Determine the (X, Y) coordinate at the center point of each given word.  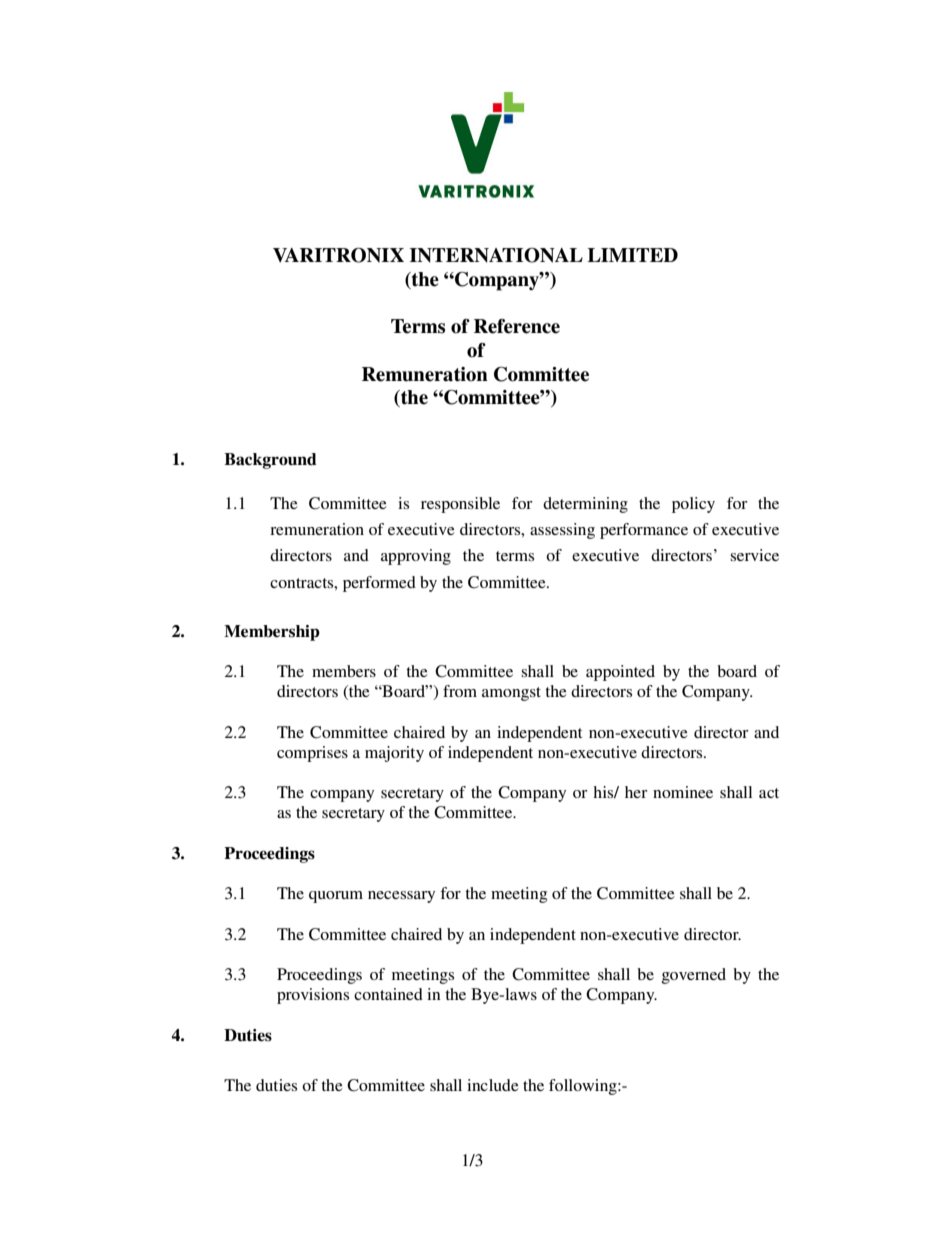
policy (693, 505)
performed (379, 584)
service (754, 555)
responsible (460, 505)
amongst (511, 694)
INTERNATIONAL (496, 255)
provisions (313, 996)
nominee (683, 792)
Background (270, 461)
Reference (517, 326)
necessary (401, 897)
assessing (562, 531)
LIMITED (632, 255)
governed (693, 976)
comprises (312, 754)
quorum (336, 897)
